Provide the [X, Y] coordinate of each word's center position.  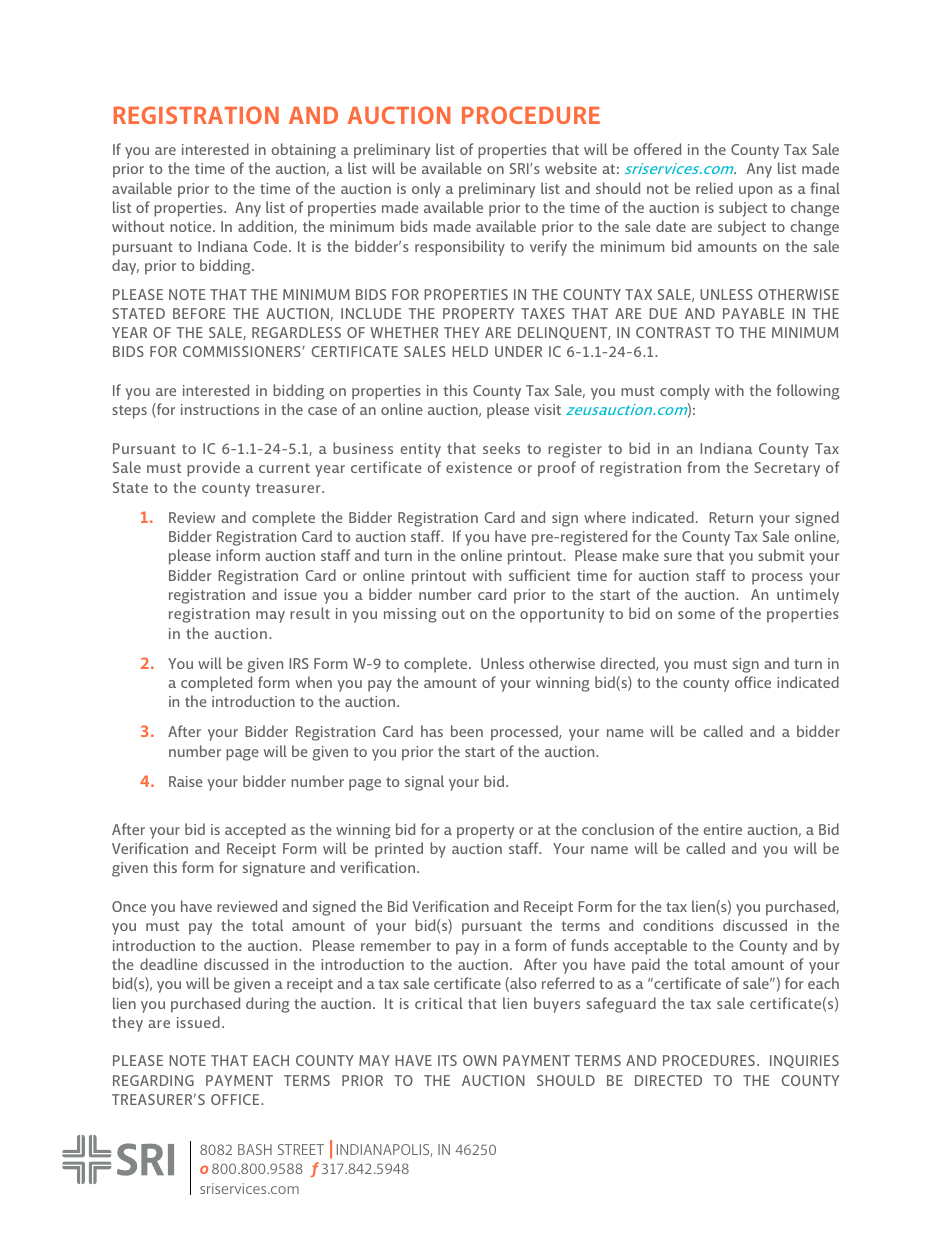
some [696, 615]
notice [192, 226]
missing [410, 615]
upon [755, 192]
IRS [299, 663]
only [426, 190]
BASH [255, 1149]
